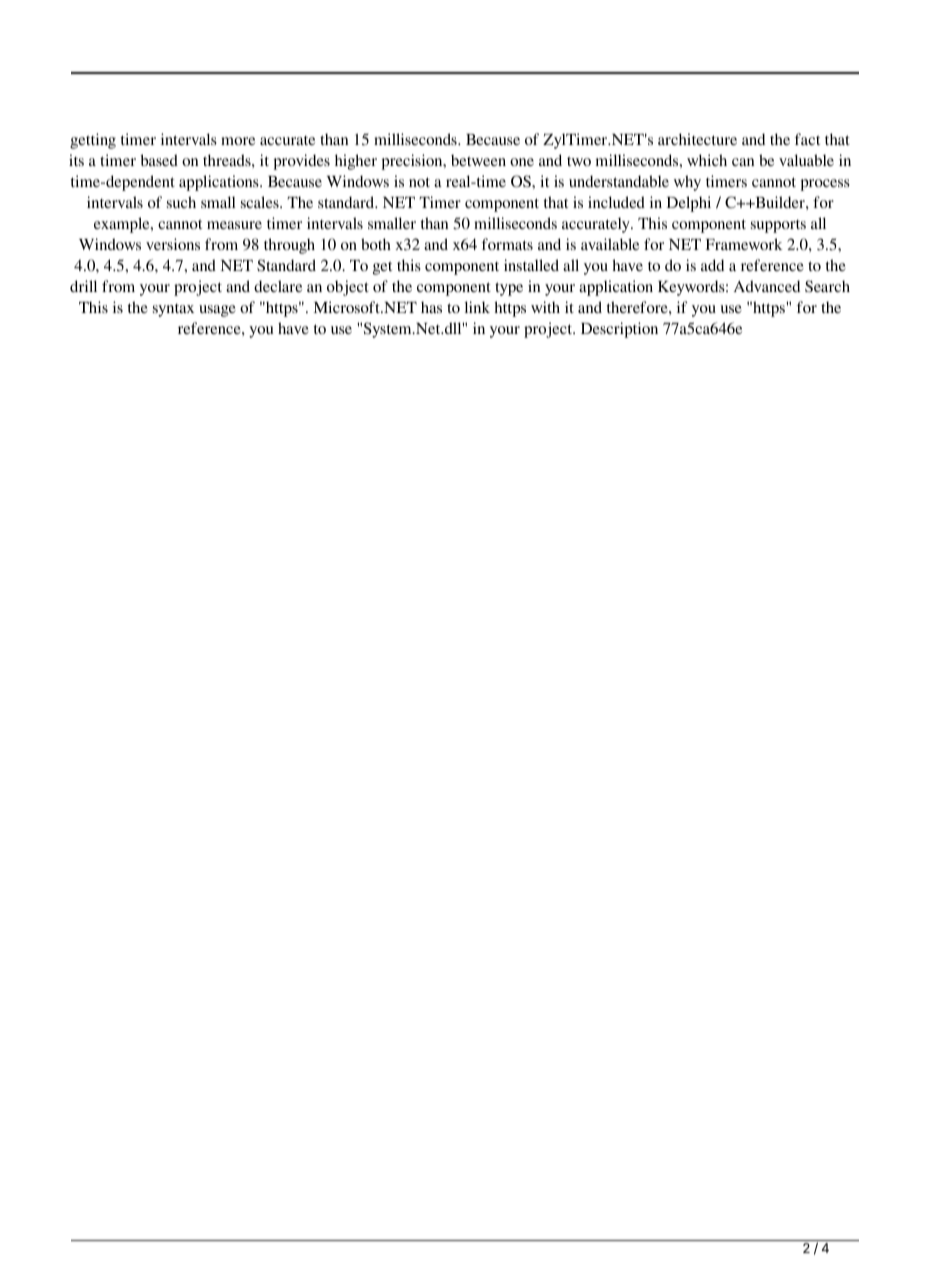  What do you see at coordinates (478, 160) in the screenshot?
I see `between` at bounding box center [478, 160].
